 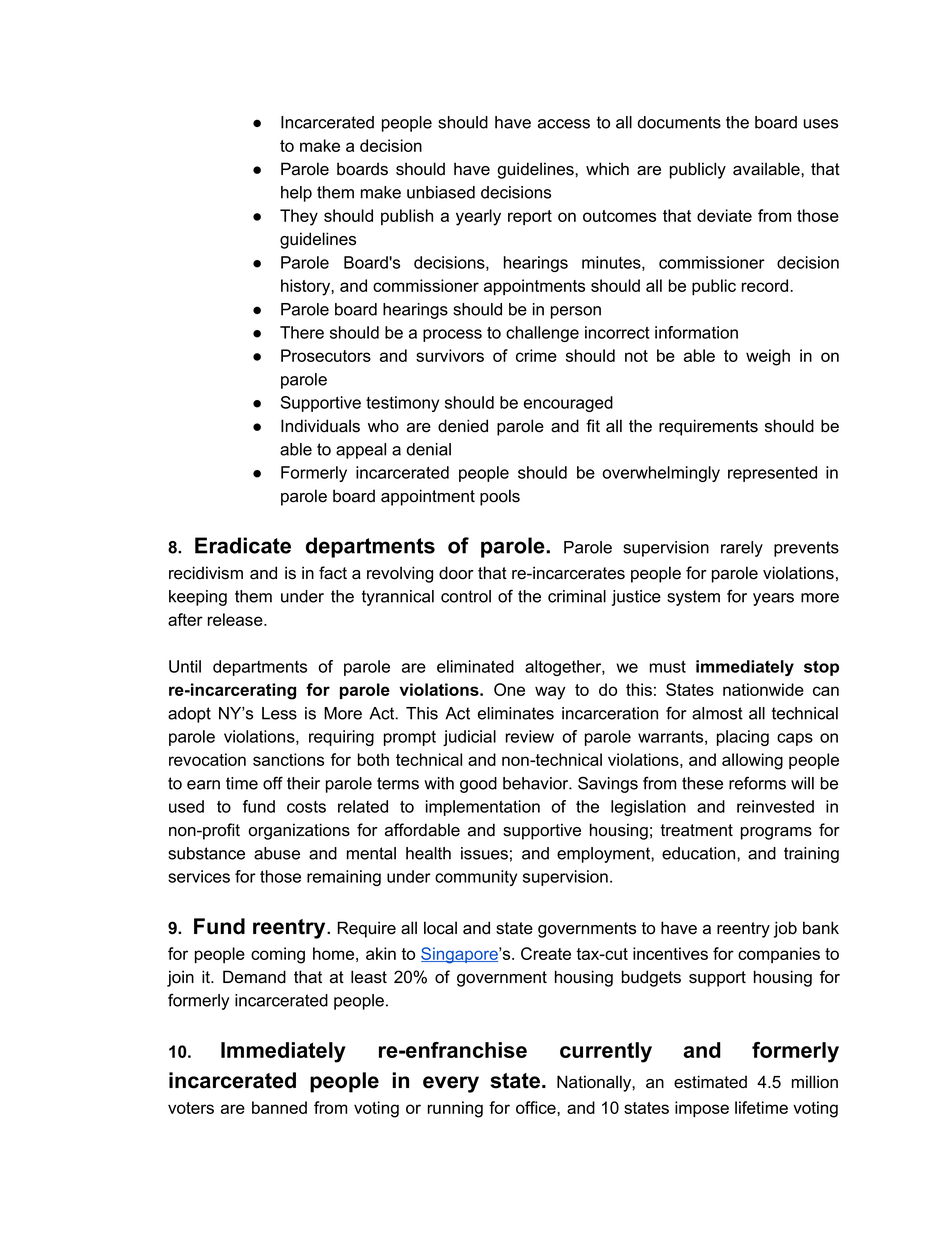 I want to click on Individuals, so click(x=320, y=426).
